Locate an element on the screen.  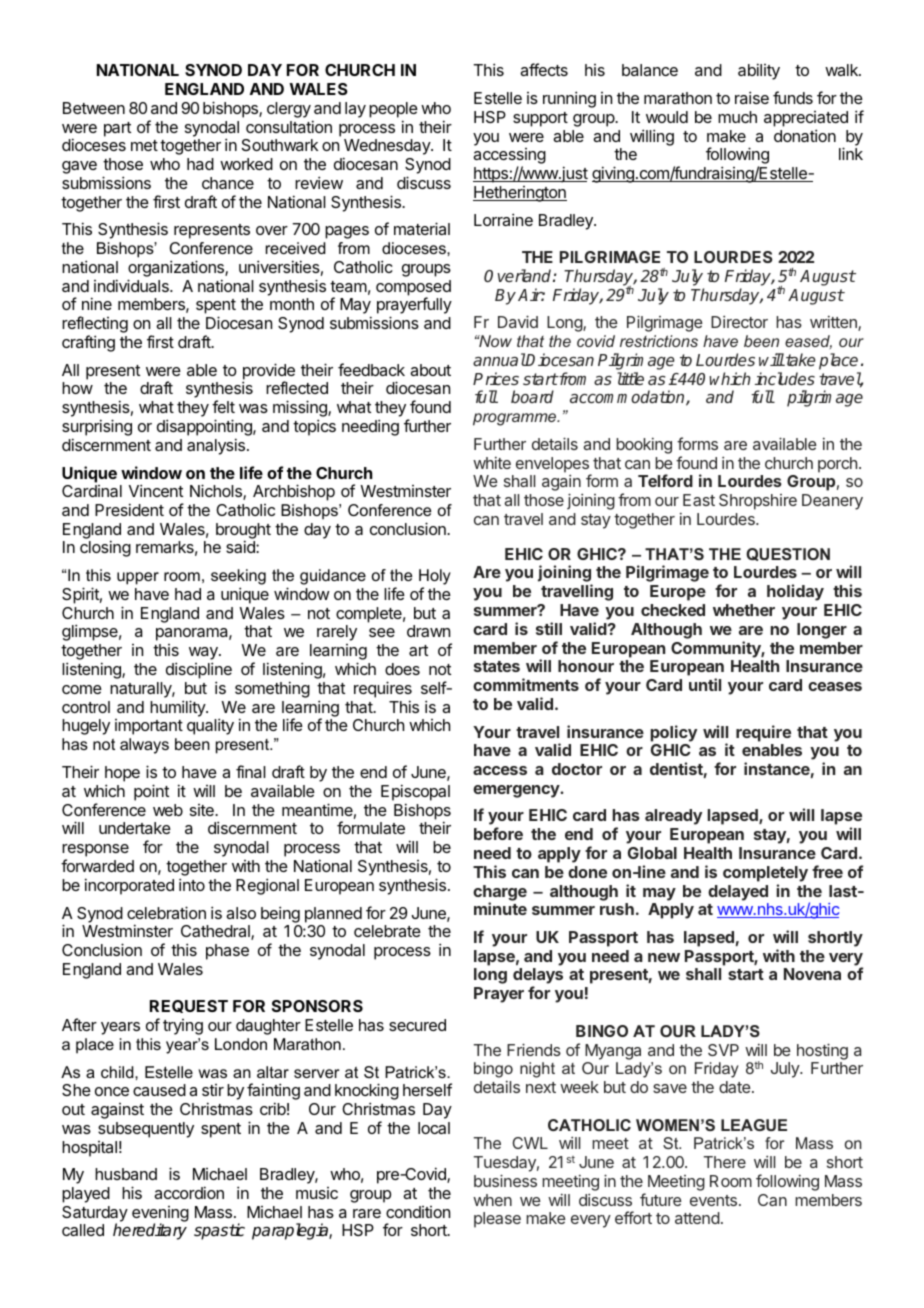
accordion is located at coordinates (189, 1192).
